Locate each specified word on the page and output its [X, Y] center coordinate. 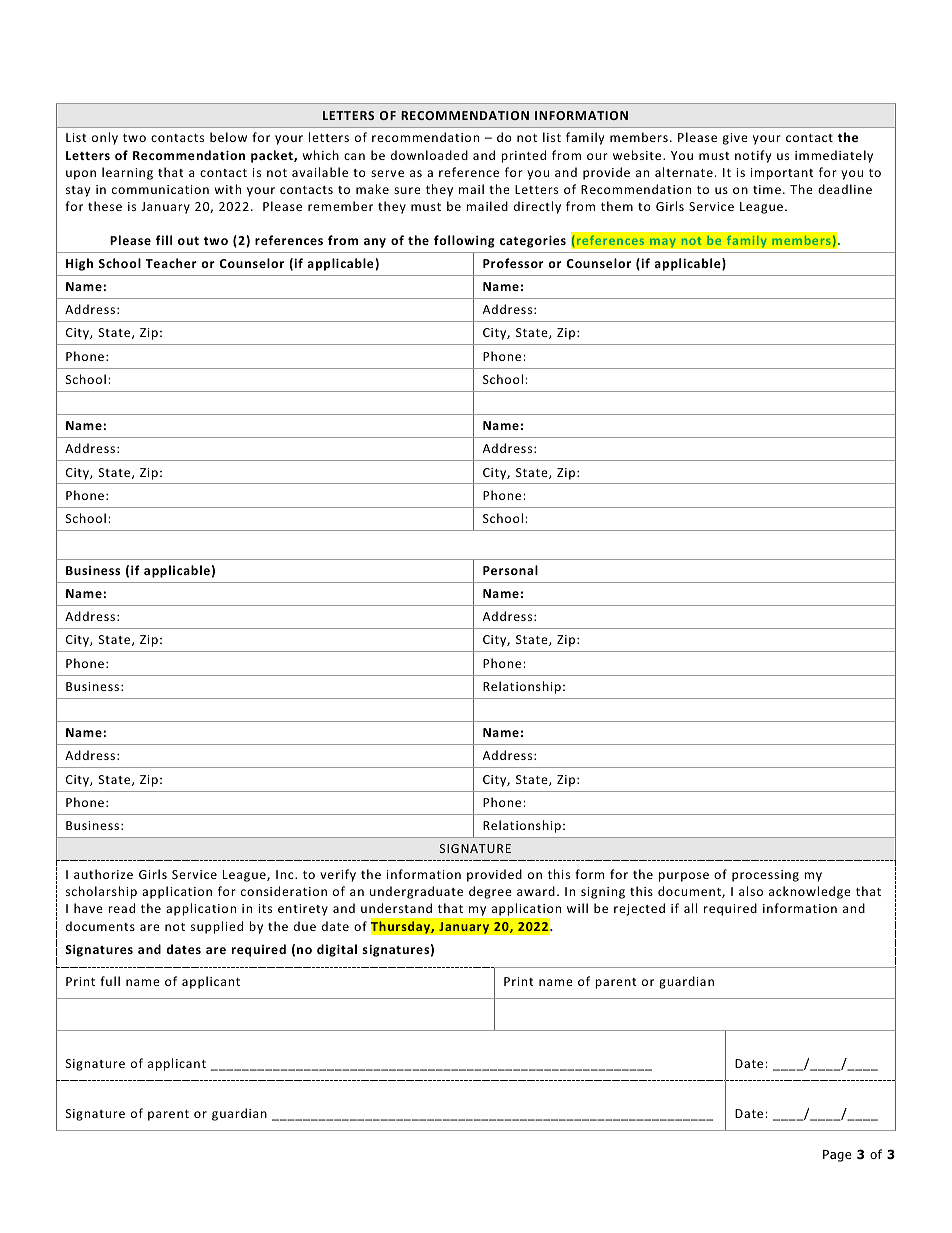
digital [337, 950]
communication [160, 189]
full [110, 981]
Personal [510, 570]
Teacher [171, 263]
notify [753, 156]
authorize [103, 874]
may [663, 244]
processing [765, 876]
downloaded [429, 155]
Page [837, 1156]
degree [490, 892]
